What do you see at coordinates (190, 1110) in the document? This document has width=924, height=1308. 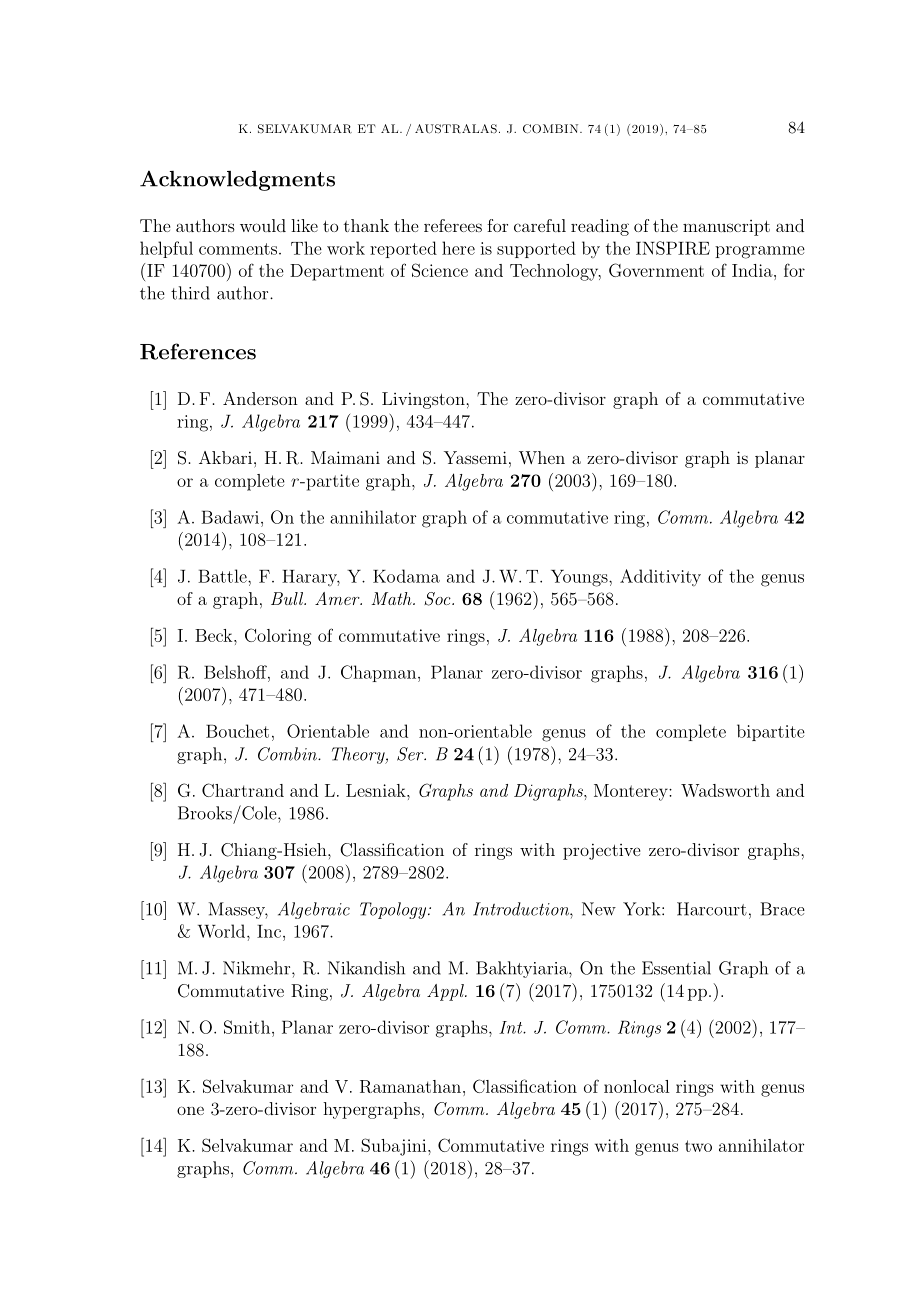 I see `one` at bounding box center [190, 1110].
